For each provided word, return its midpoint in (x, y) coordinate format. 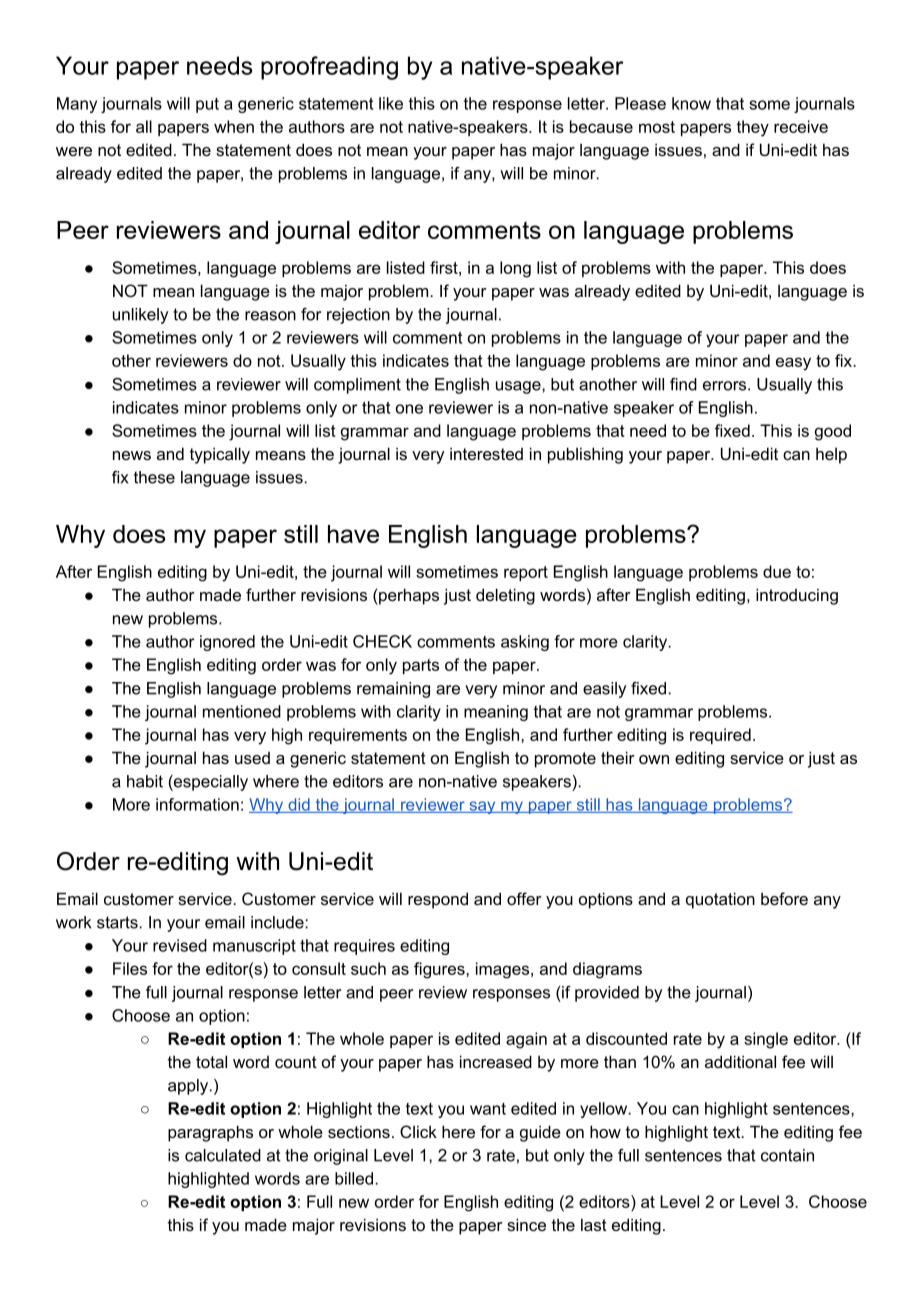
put (207, 105)
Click (418, 1131)
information (197, 804)
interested (486, 453)
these (154, 477)
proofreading (329, 68)
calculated (223, 1155)
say (482, 807)
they (752, 128)
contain (787, 1155)
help (831, 455)
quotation (720, 900)
